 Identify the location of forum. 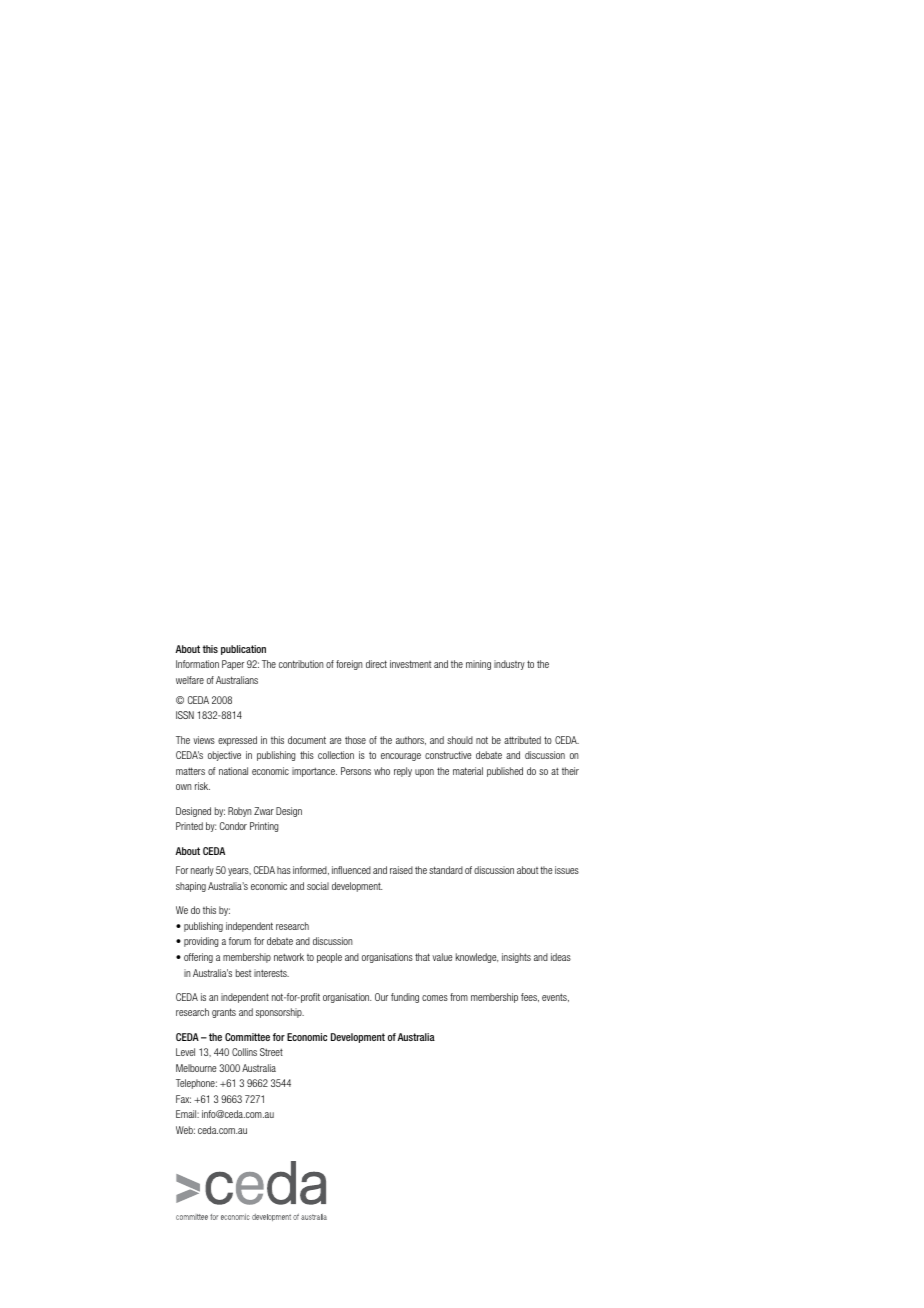
(240, 941).
